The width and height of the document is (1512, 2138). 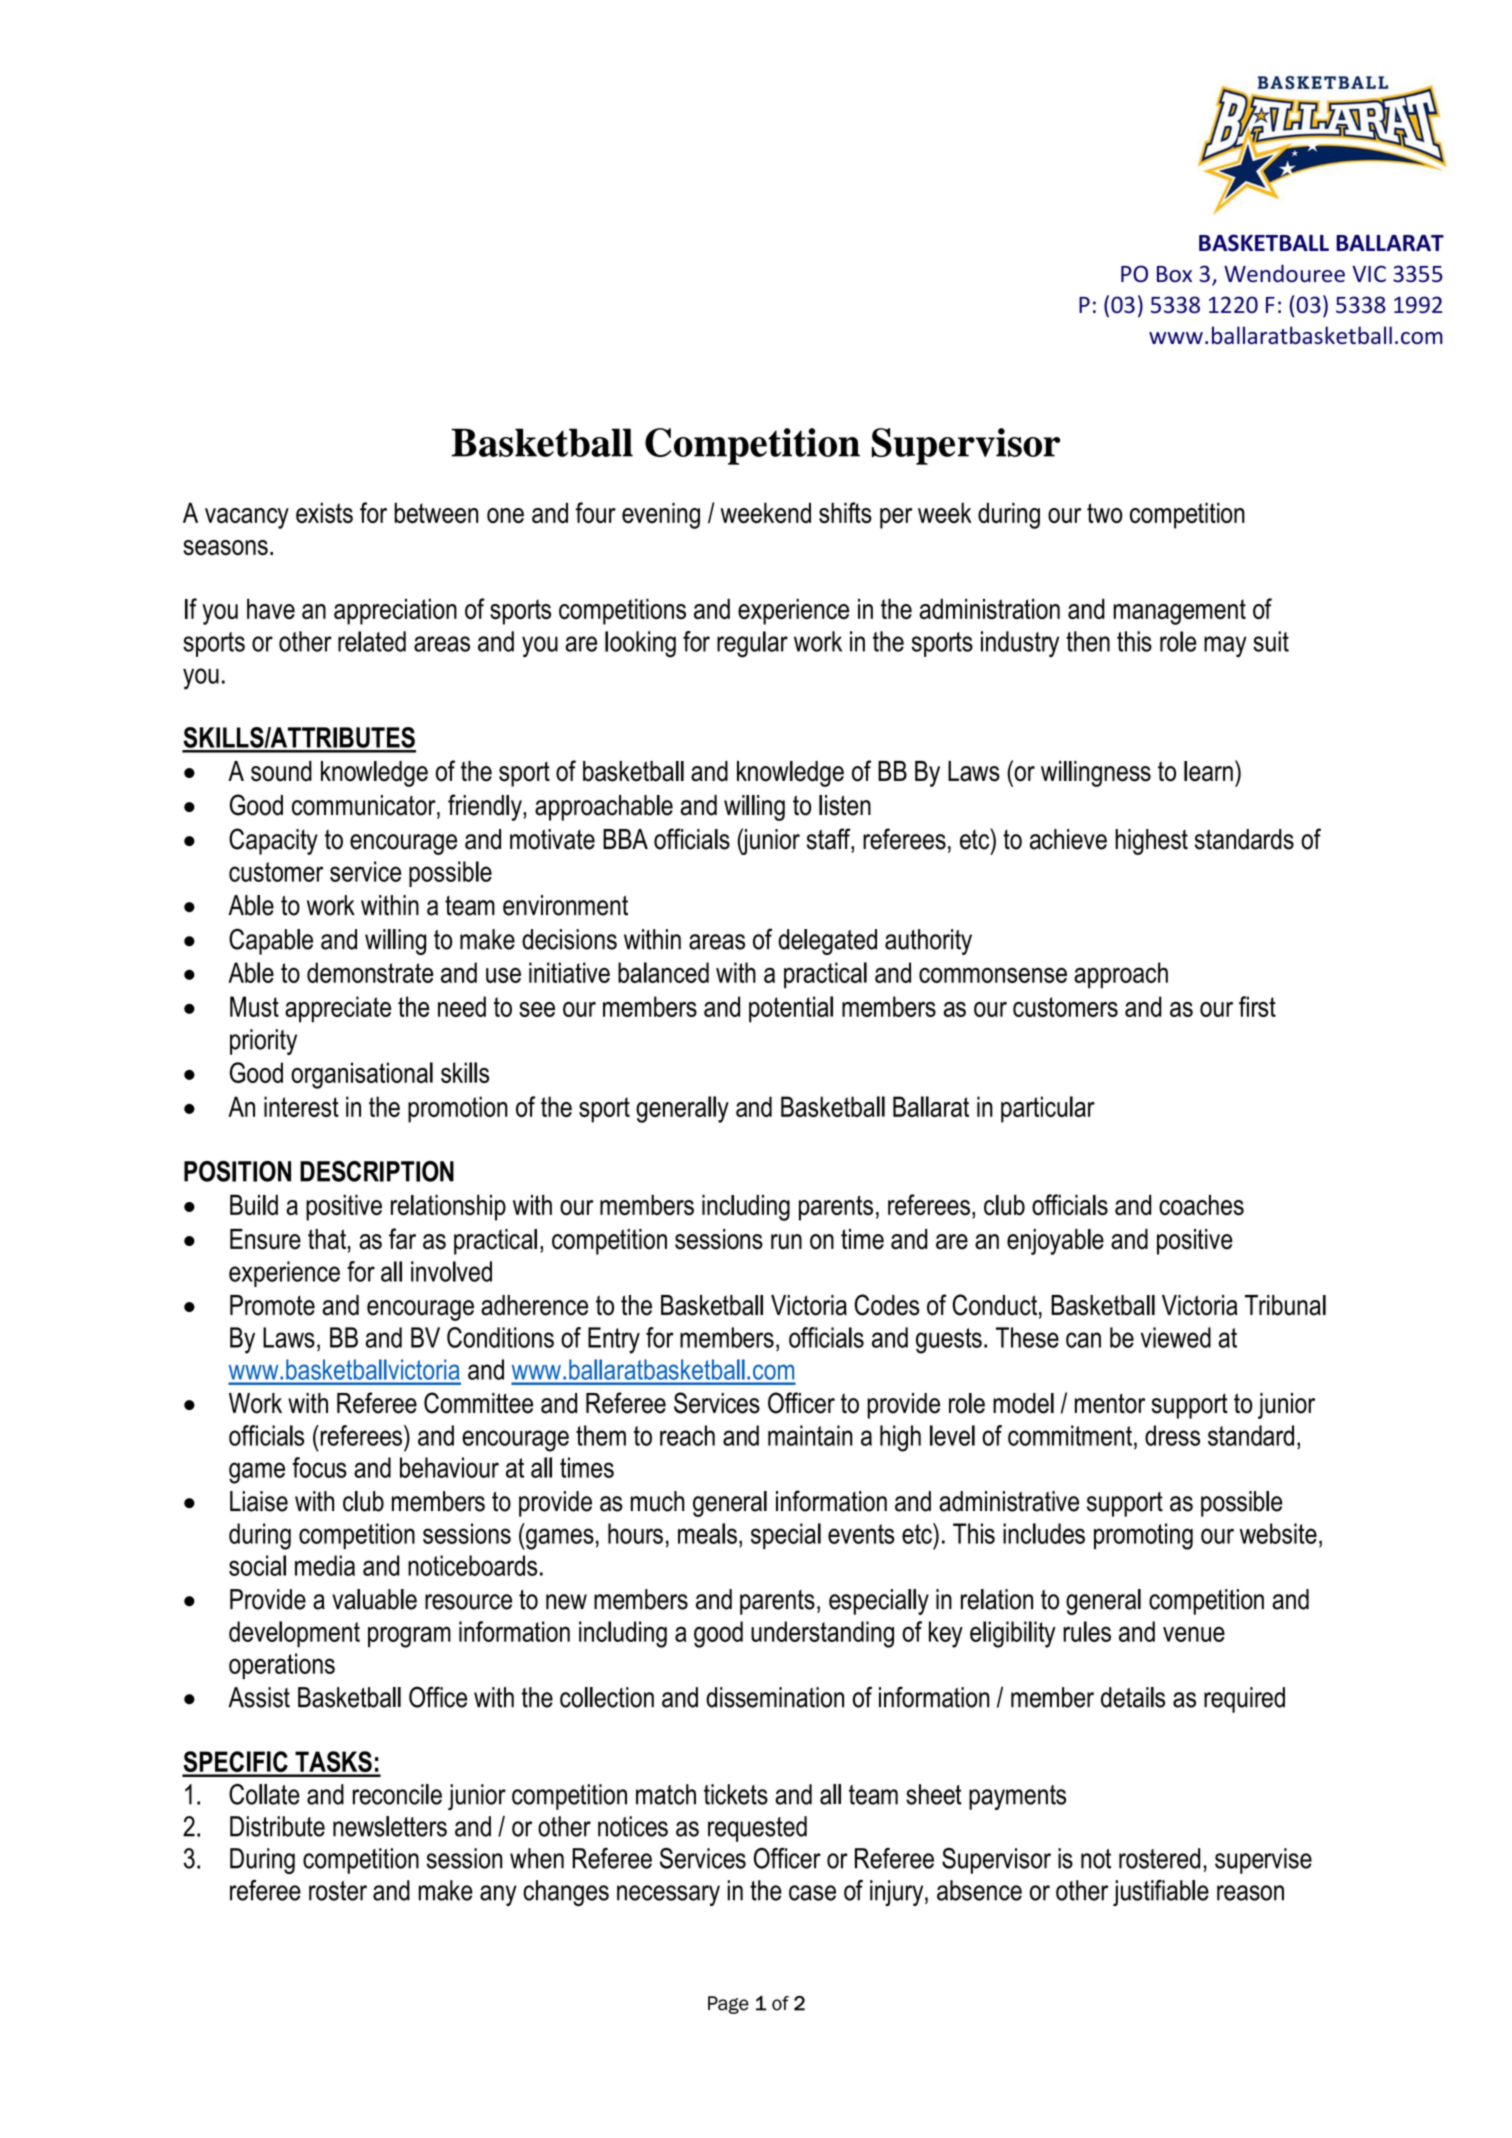 I want to click on Page, so click(x=728, y=2005).
